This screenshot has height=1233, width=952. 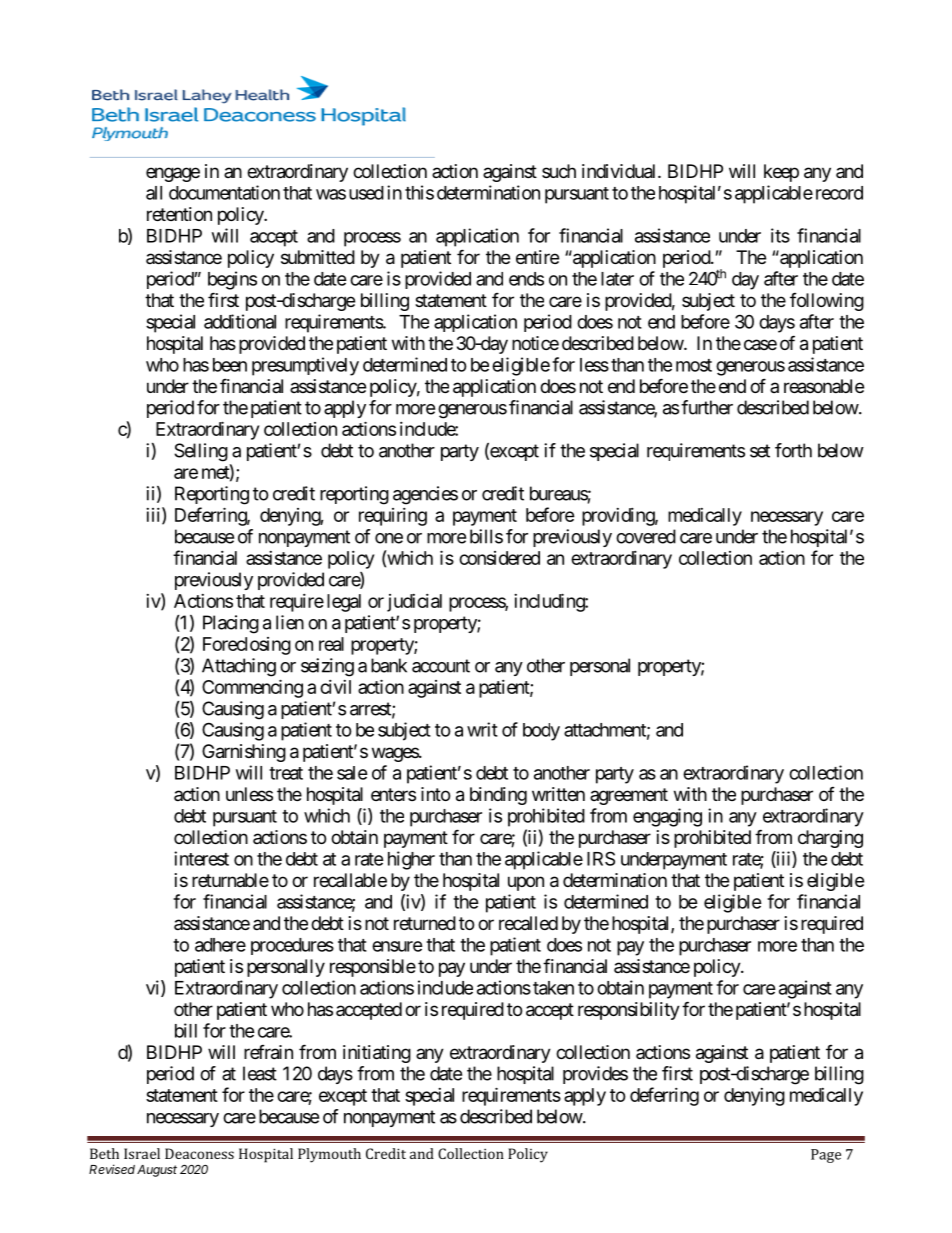 I want to click on account, so click(x=441, y=666).
